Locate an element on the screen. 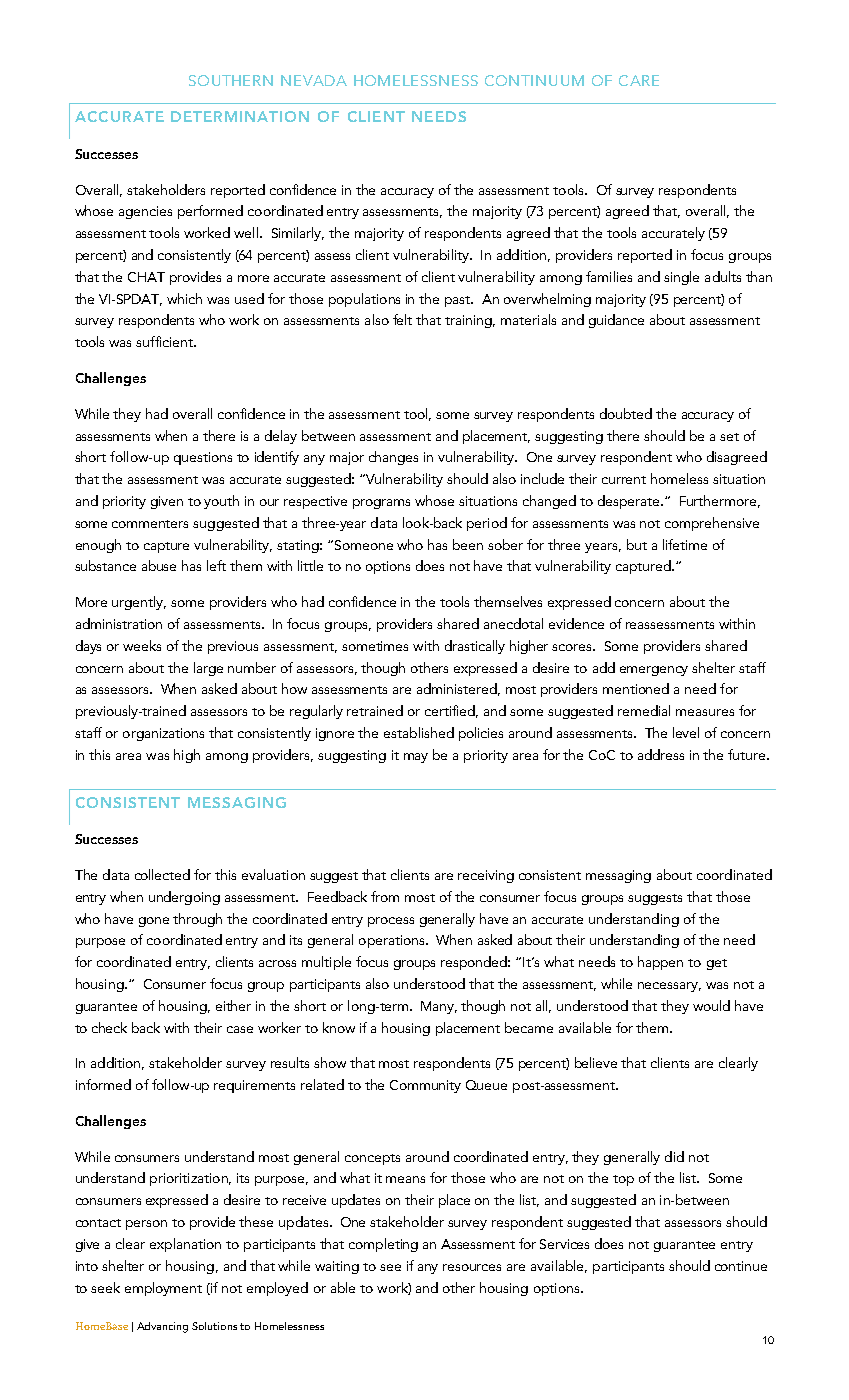 The height and width of the screenshot is (1400, 849). questions is located at coordinates (203, 458).
